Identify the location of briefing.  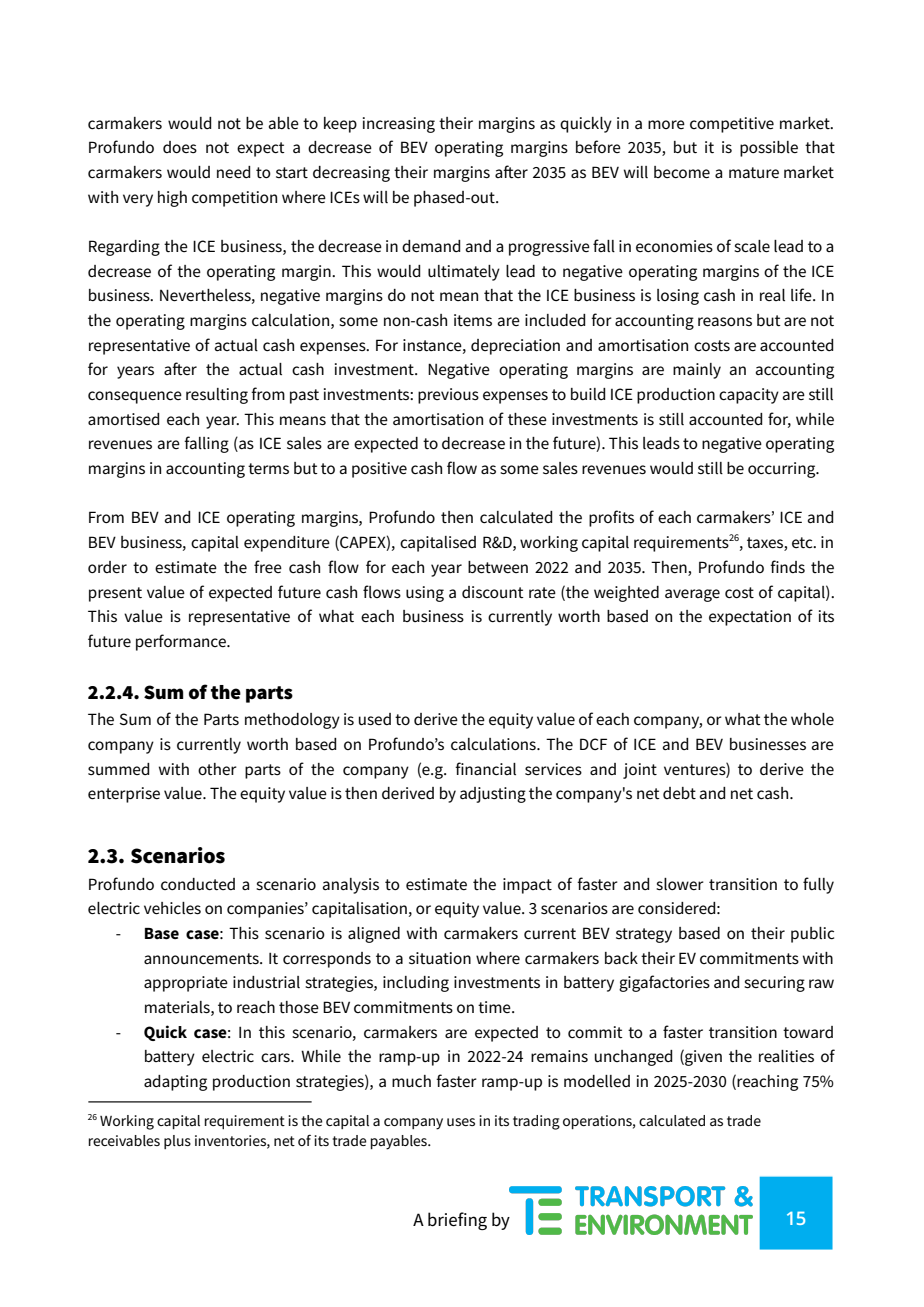
(457, 1221).
